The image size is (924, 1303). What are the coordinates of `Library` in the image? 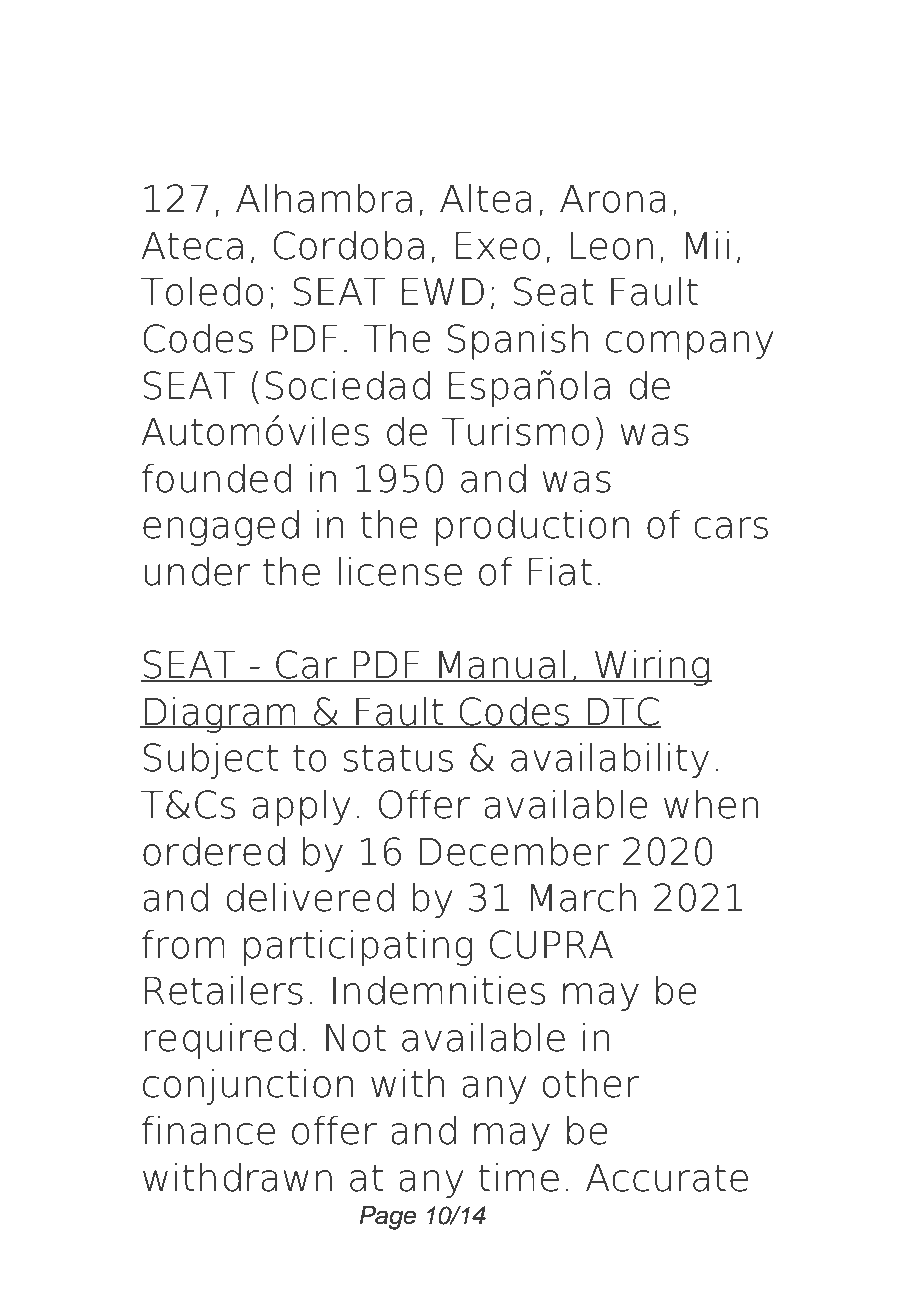 It's located at (386, 80).
